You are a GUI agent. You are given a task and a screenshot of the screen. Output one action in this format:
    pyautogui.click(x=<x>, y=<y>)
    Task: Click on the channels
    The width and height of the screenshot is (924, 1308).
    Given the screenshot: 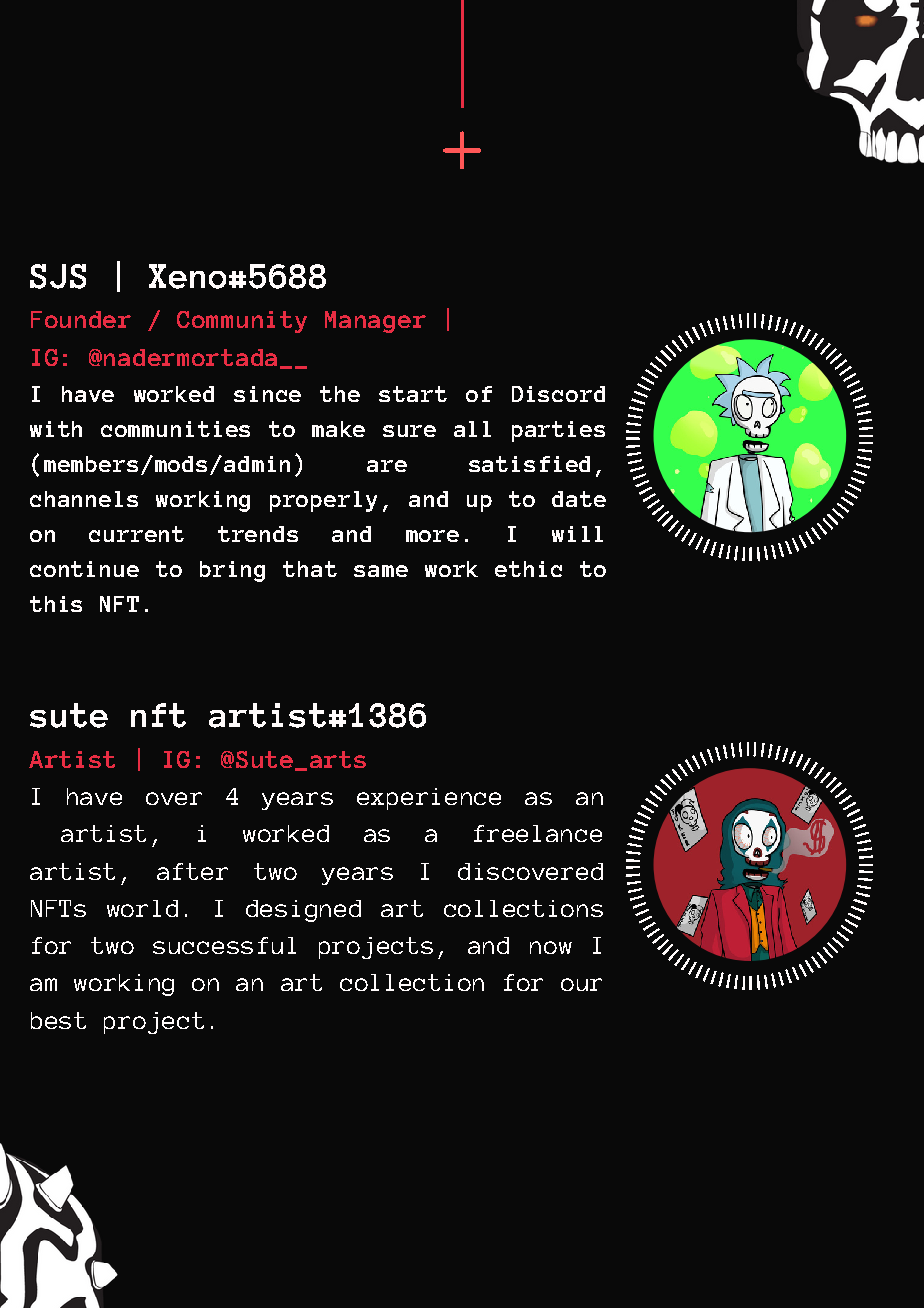 What is the action you would take?
    pyautogui.click(x=84, y=499)
